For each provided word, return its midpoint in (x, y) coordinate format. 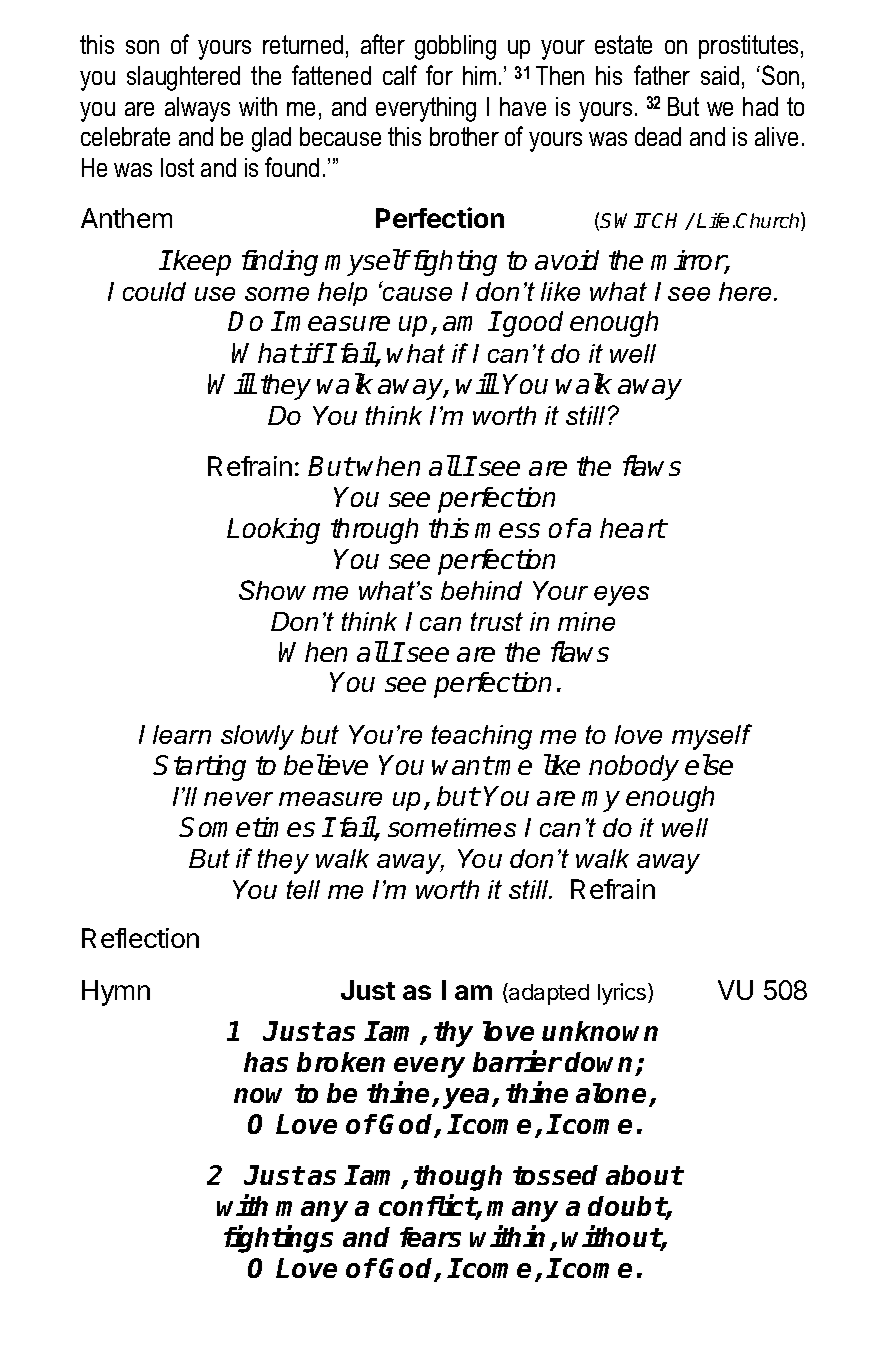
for (439, 75)
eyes (621, 596)
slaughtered (183, 78)
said (720, 75)
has (266, 1062)
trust (497, 621)
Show (272, 590)
